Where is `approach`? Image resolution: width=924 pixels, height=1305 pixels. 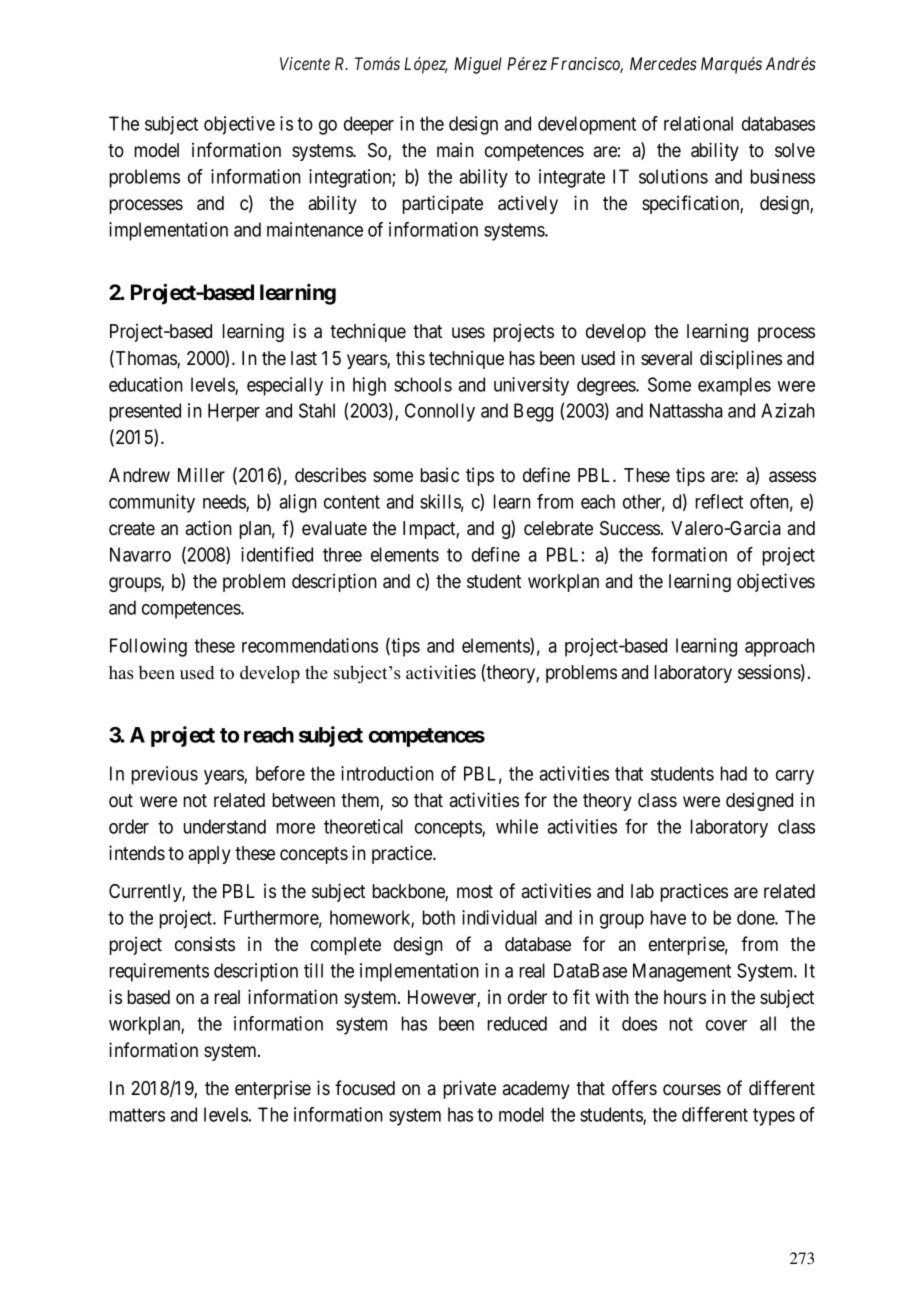 approach is located at coordinates (780, 647).
